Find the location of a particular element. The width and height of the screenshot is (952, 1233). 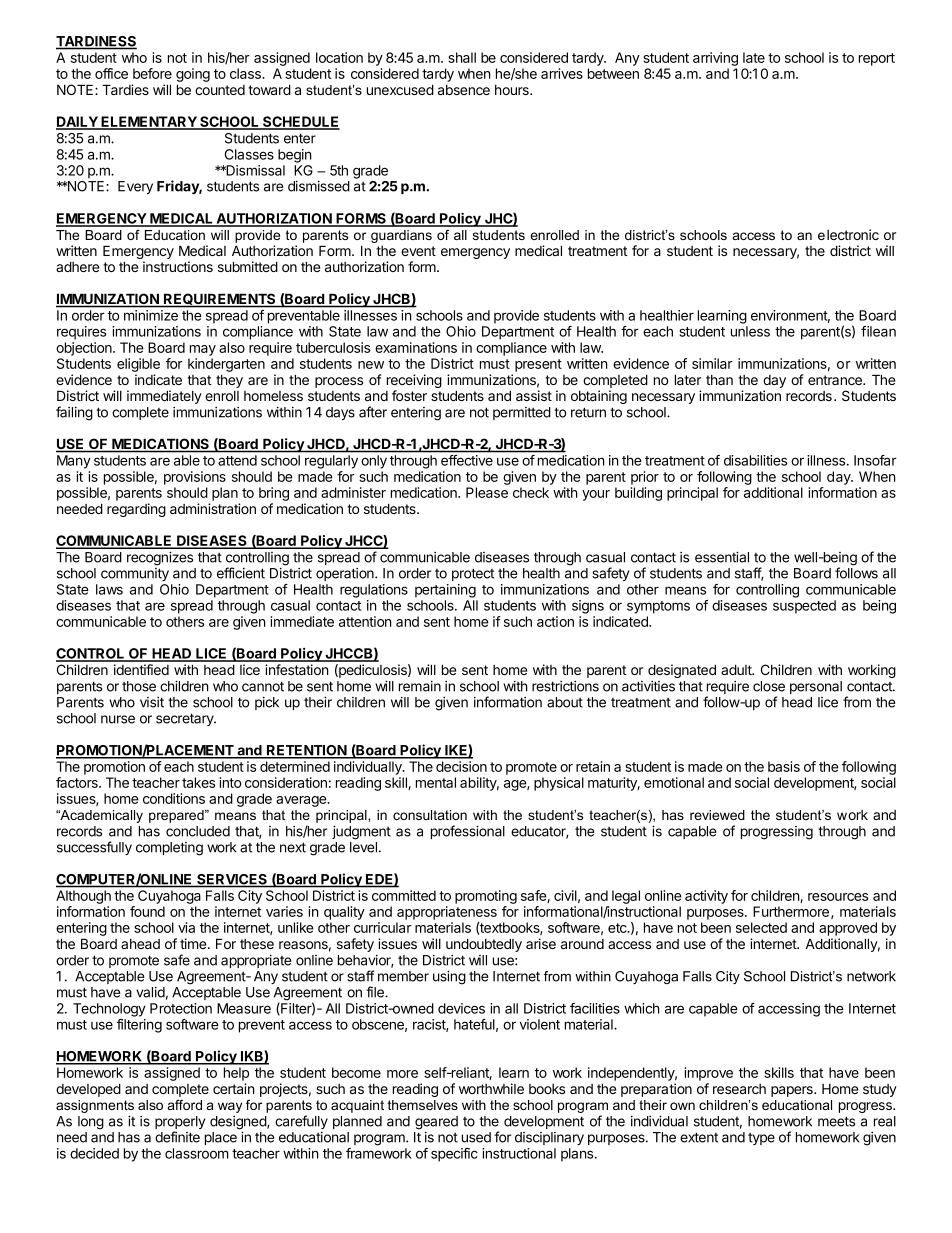

professional is located at coordinates (468, 832).
